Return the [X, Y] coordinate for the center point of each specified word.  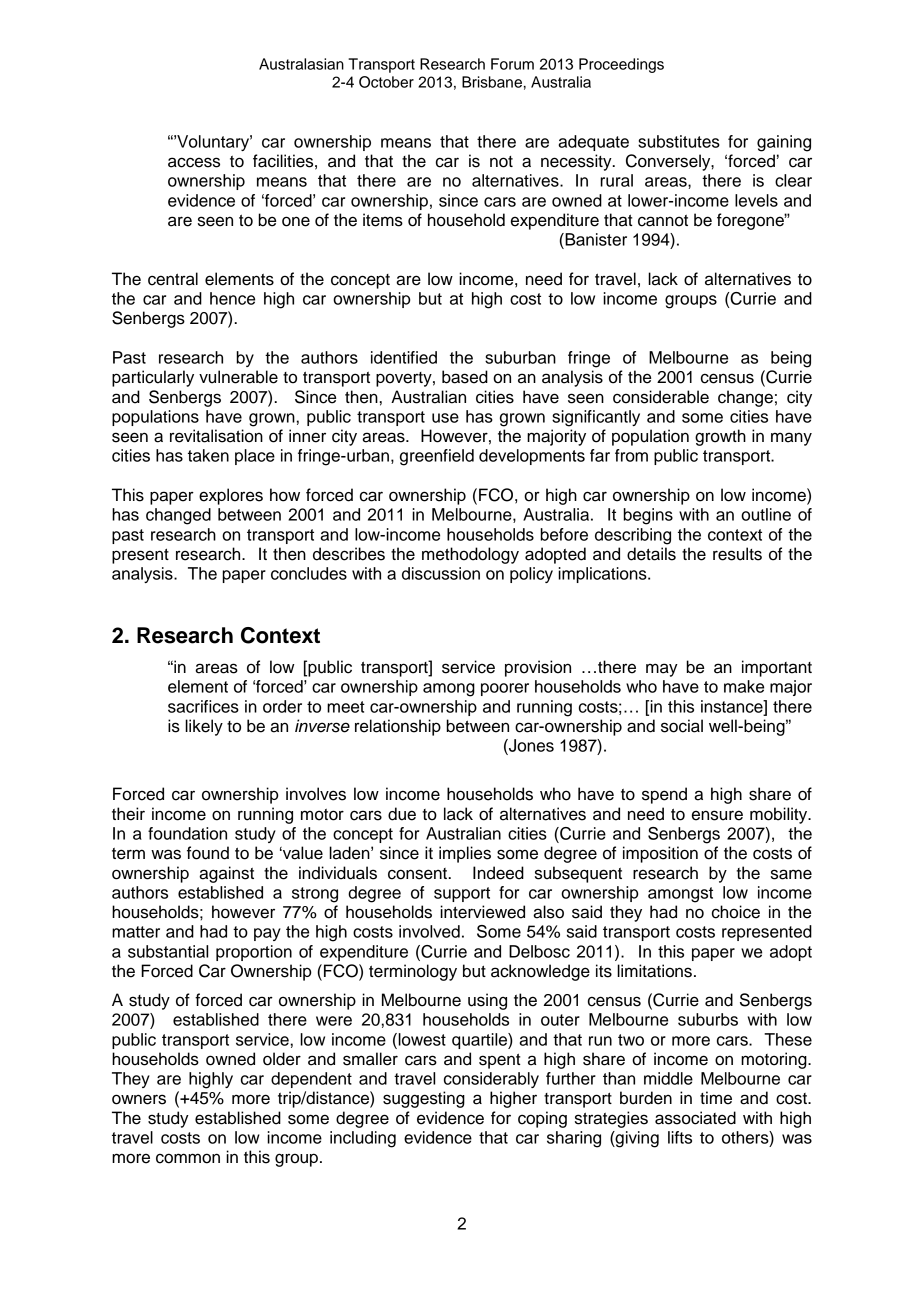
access [194, 162]
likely [204, 727]
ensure [717, 815]
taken [208, 455]
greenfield [437, 457]
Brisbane [492, 82]
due [402, 814]
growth [720, 437]
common [188, 1158]
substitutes [679, 141]
